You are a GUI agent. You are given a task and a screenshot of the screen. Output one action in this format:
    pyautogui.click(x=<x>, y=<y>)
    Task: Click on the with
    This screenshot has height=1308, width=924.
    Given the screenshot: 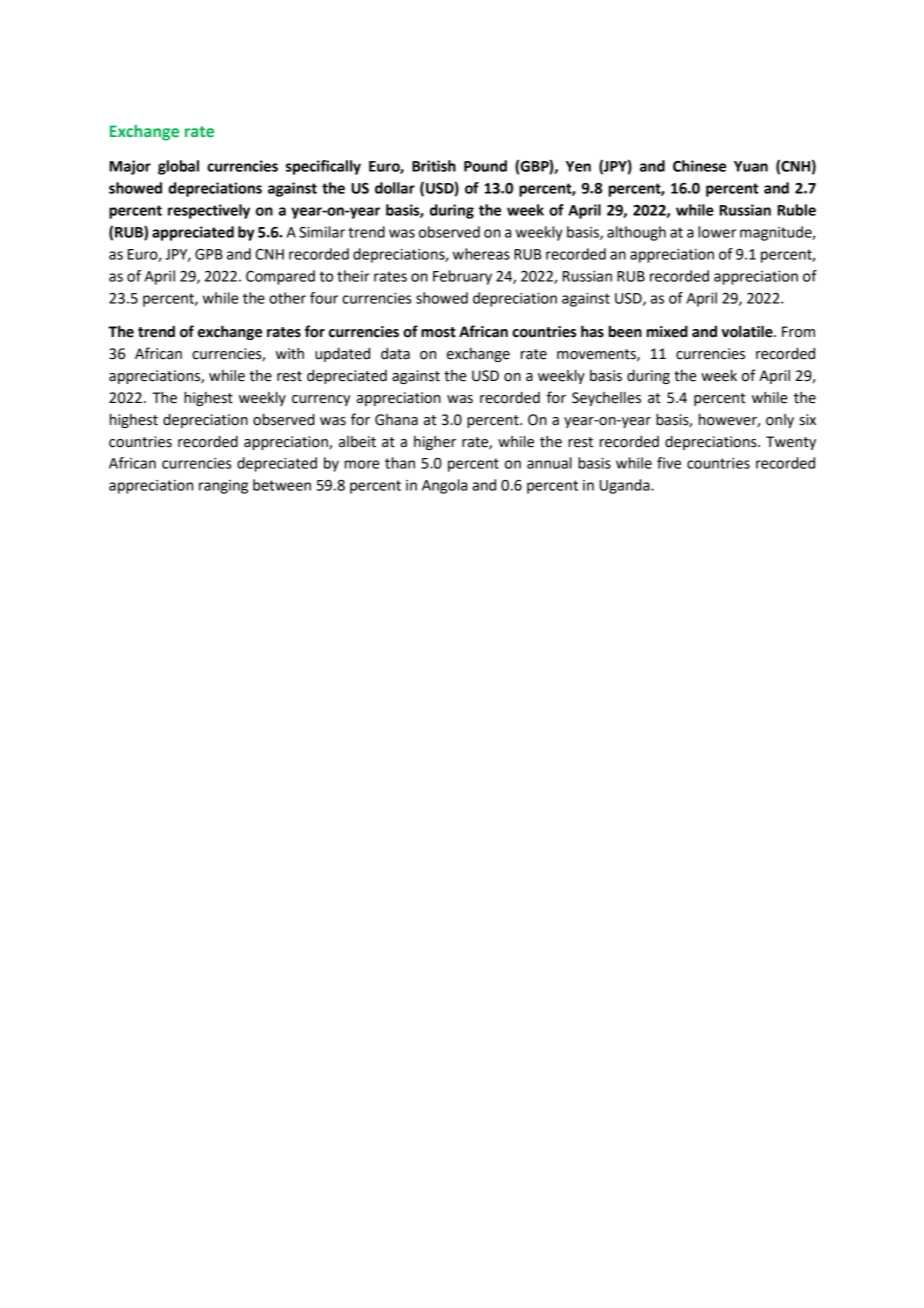 What is the action you would take?
    pyautogui.click(x=290, y=354)
